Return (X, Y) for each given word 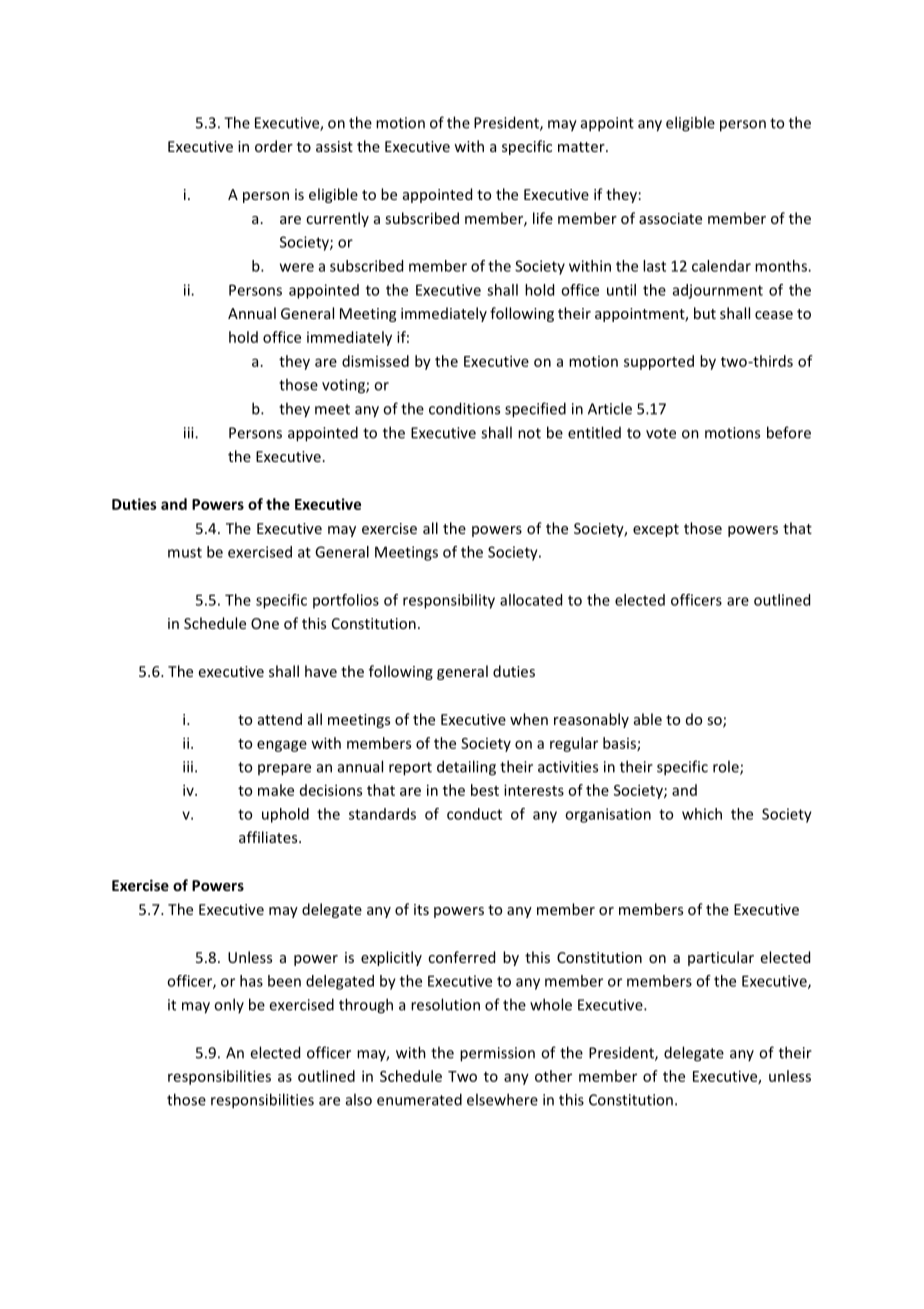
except (656, 530)
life (543, 218)
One (265, 623)
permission (497, 1054)
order (274, 146)
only (229, 1005)
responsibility (449, 601)
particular (721, 958)
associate (670, 218)
